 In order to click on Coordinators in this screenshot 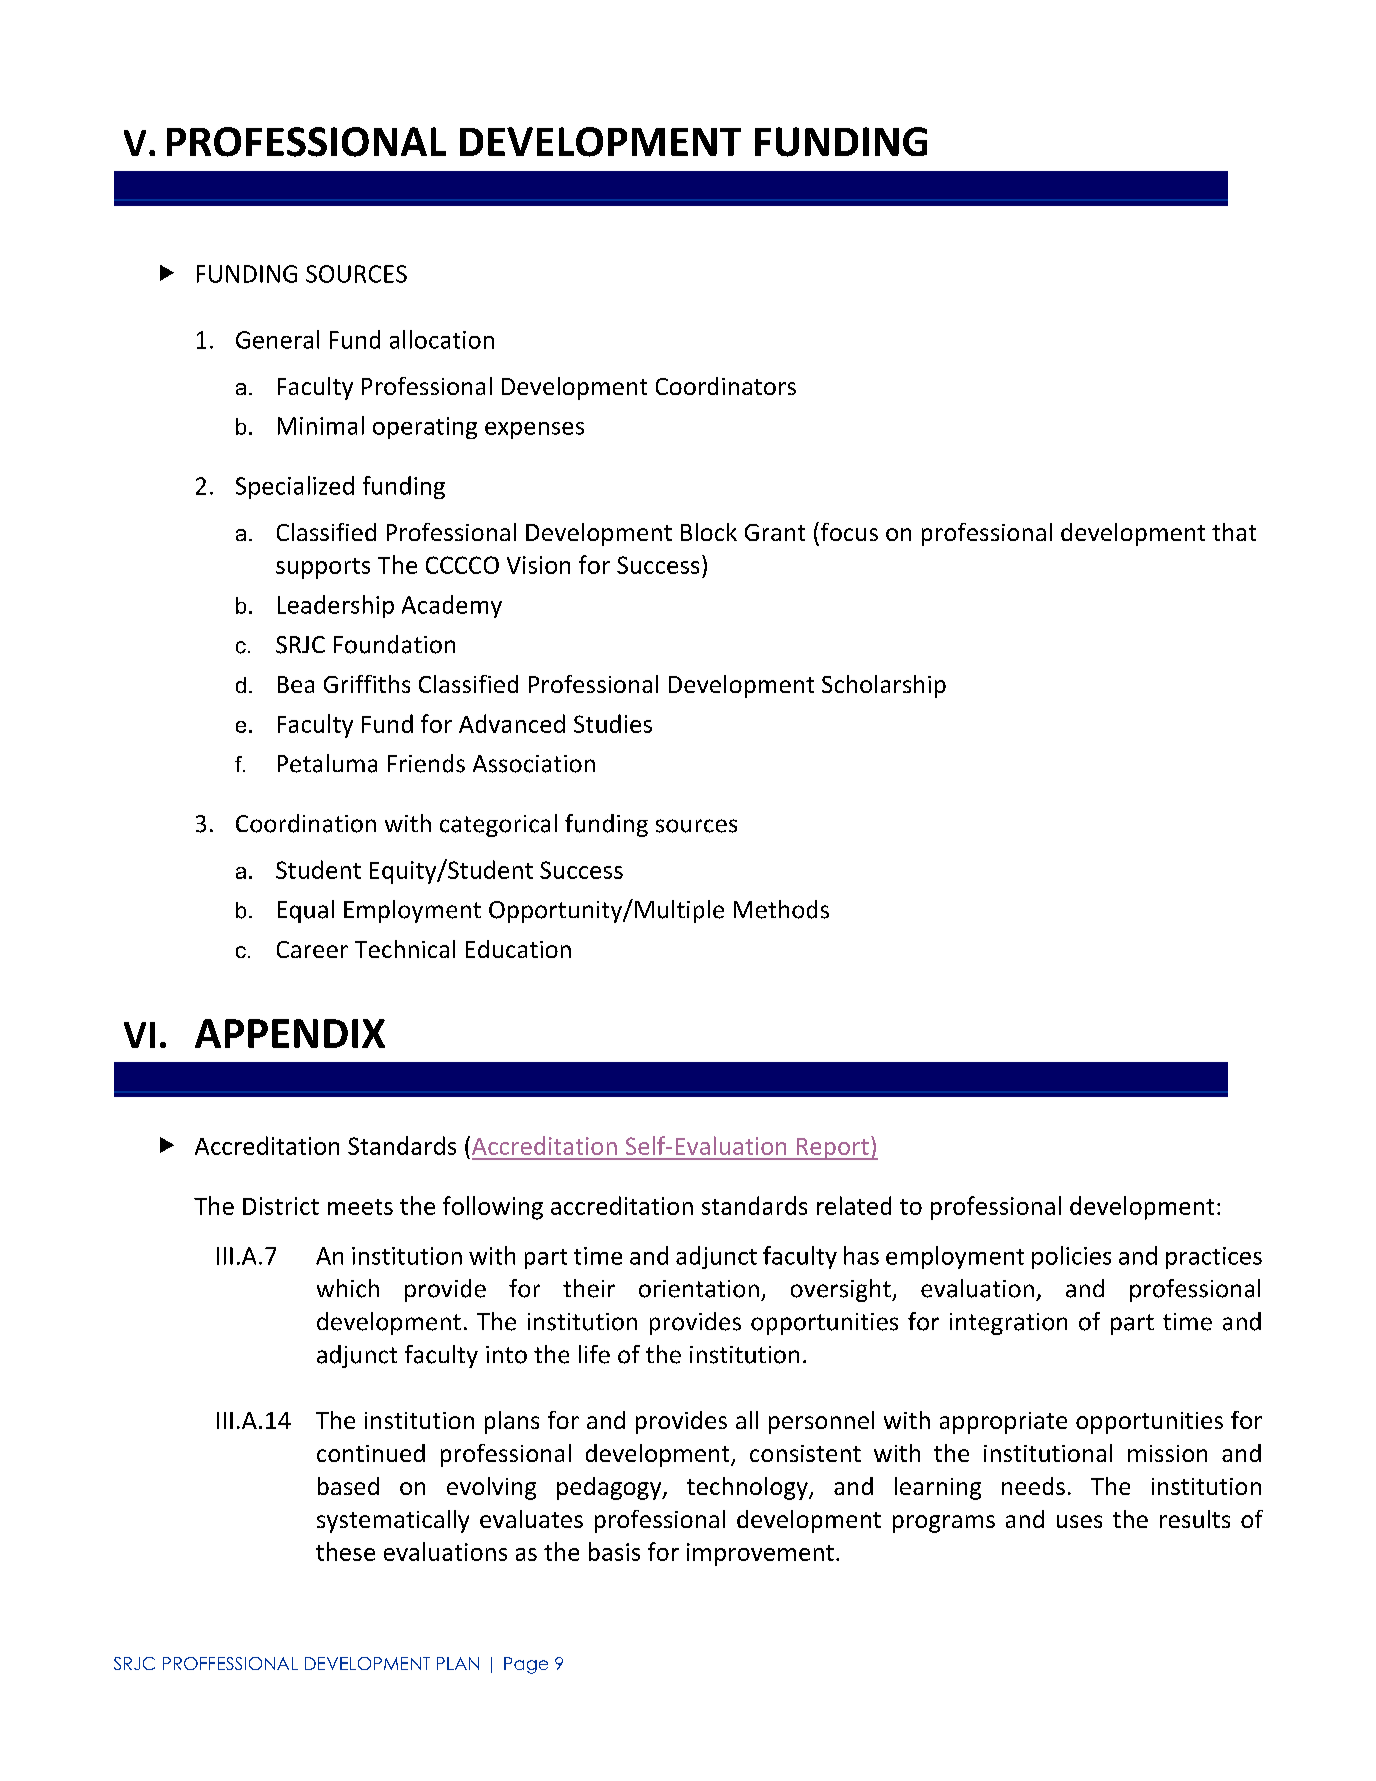, I will do `click(726, 386)`.
